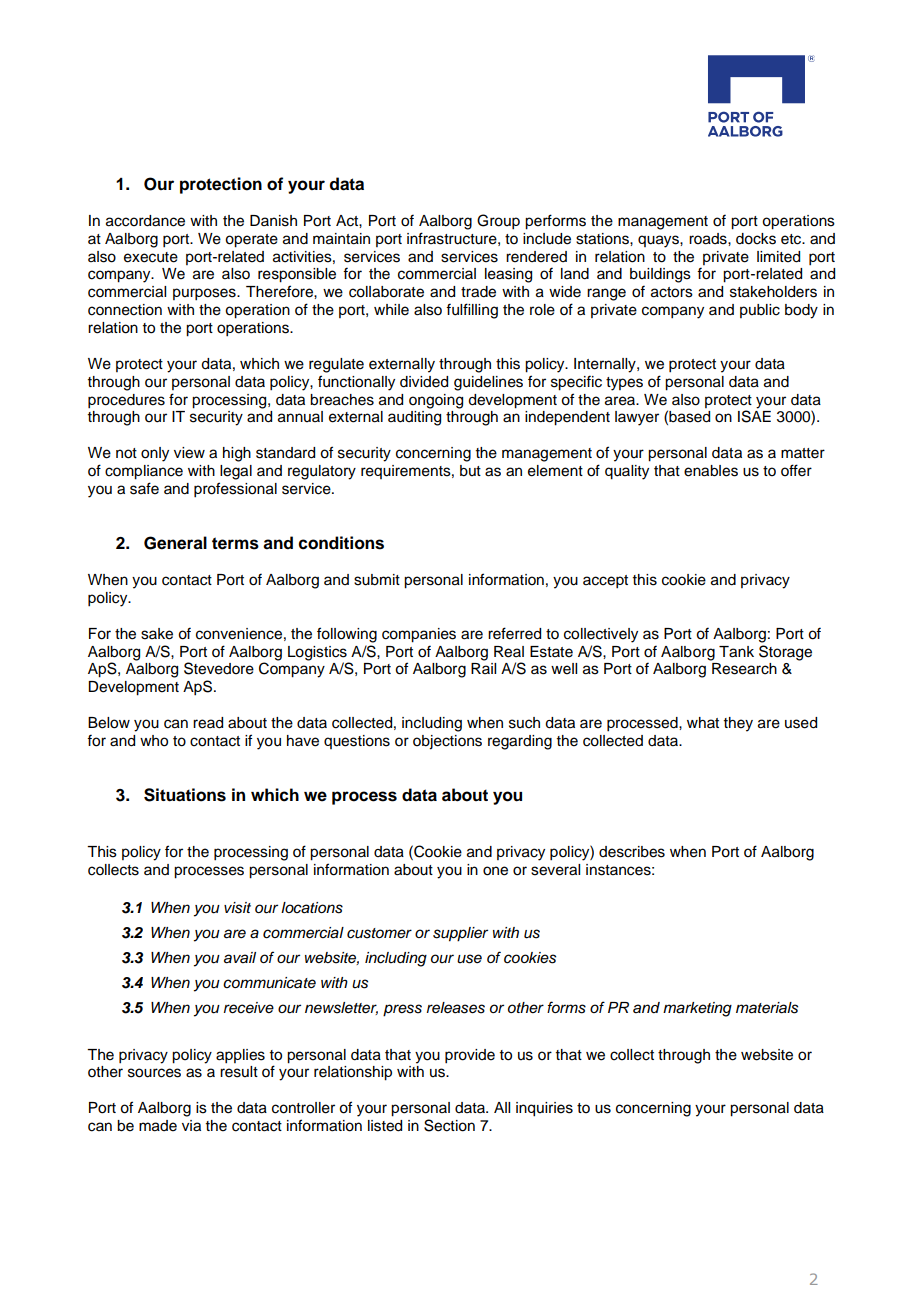 The height and width of the screenshot is (1308, 924). I want to click on describes, so click(632, 852).
